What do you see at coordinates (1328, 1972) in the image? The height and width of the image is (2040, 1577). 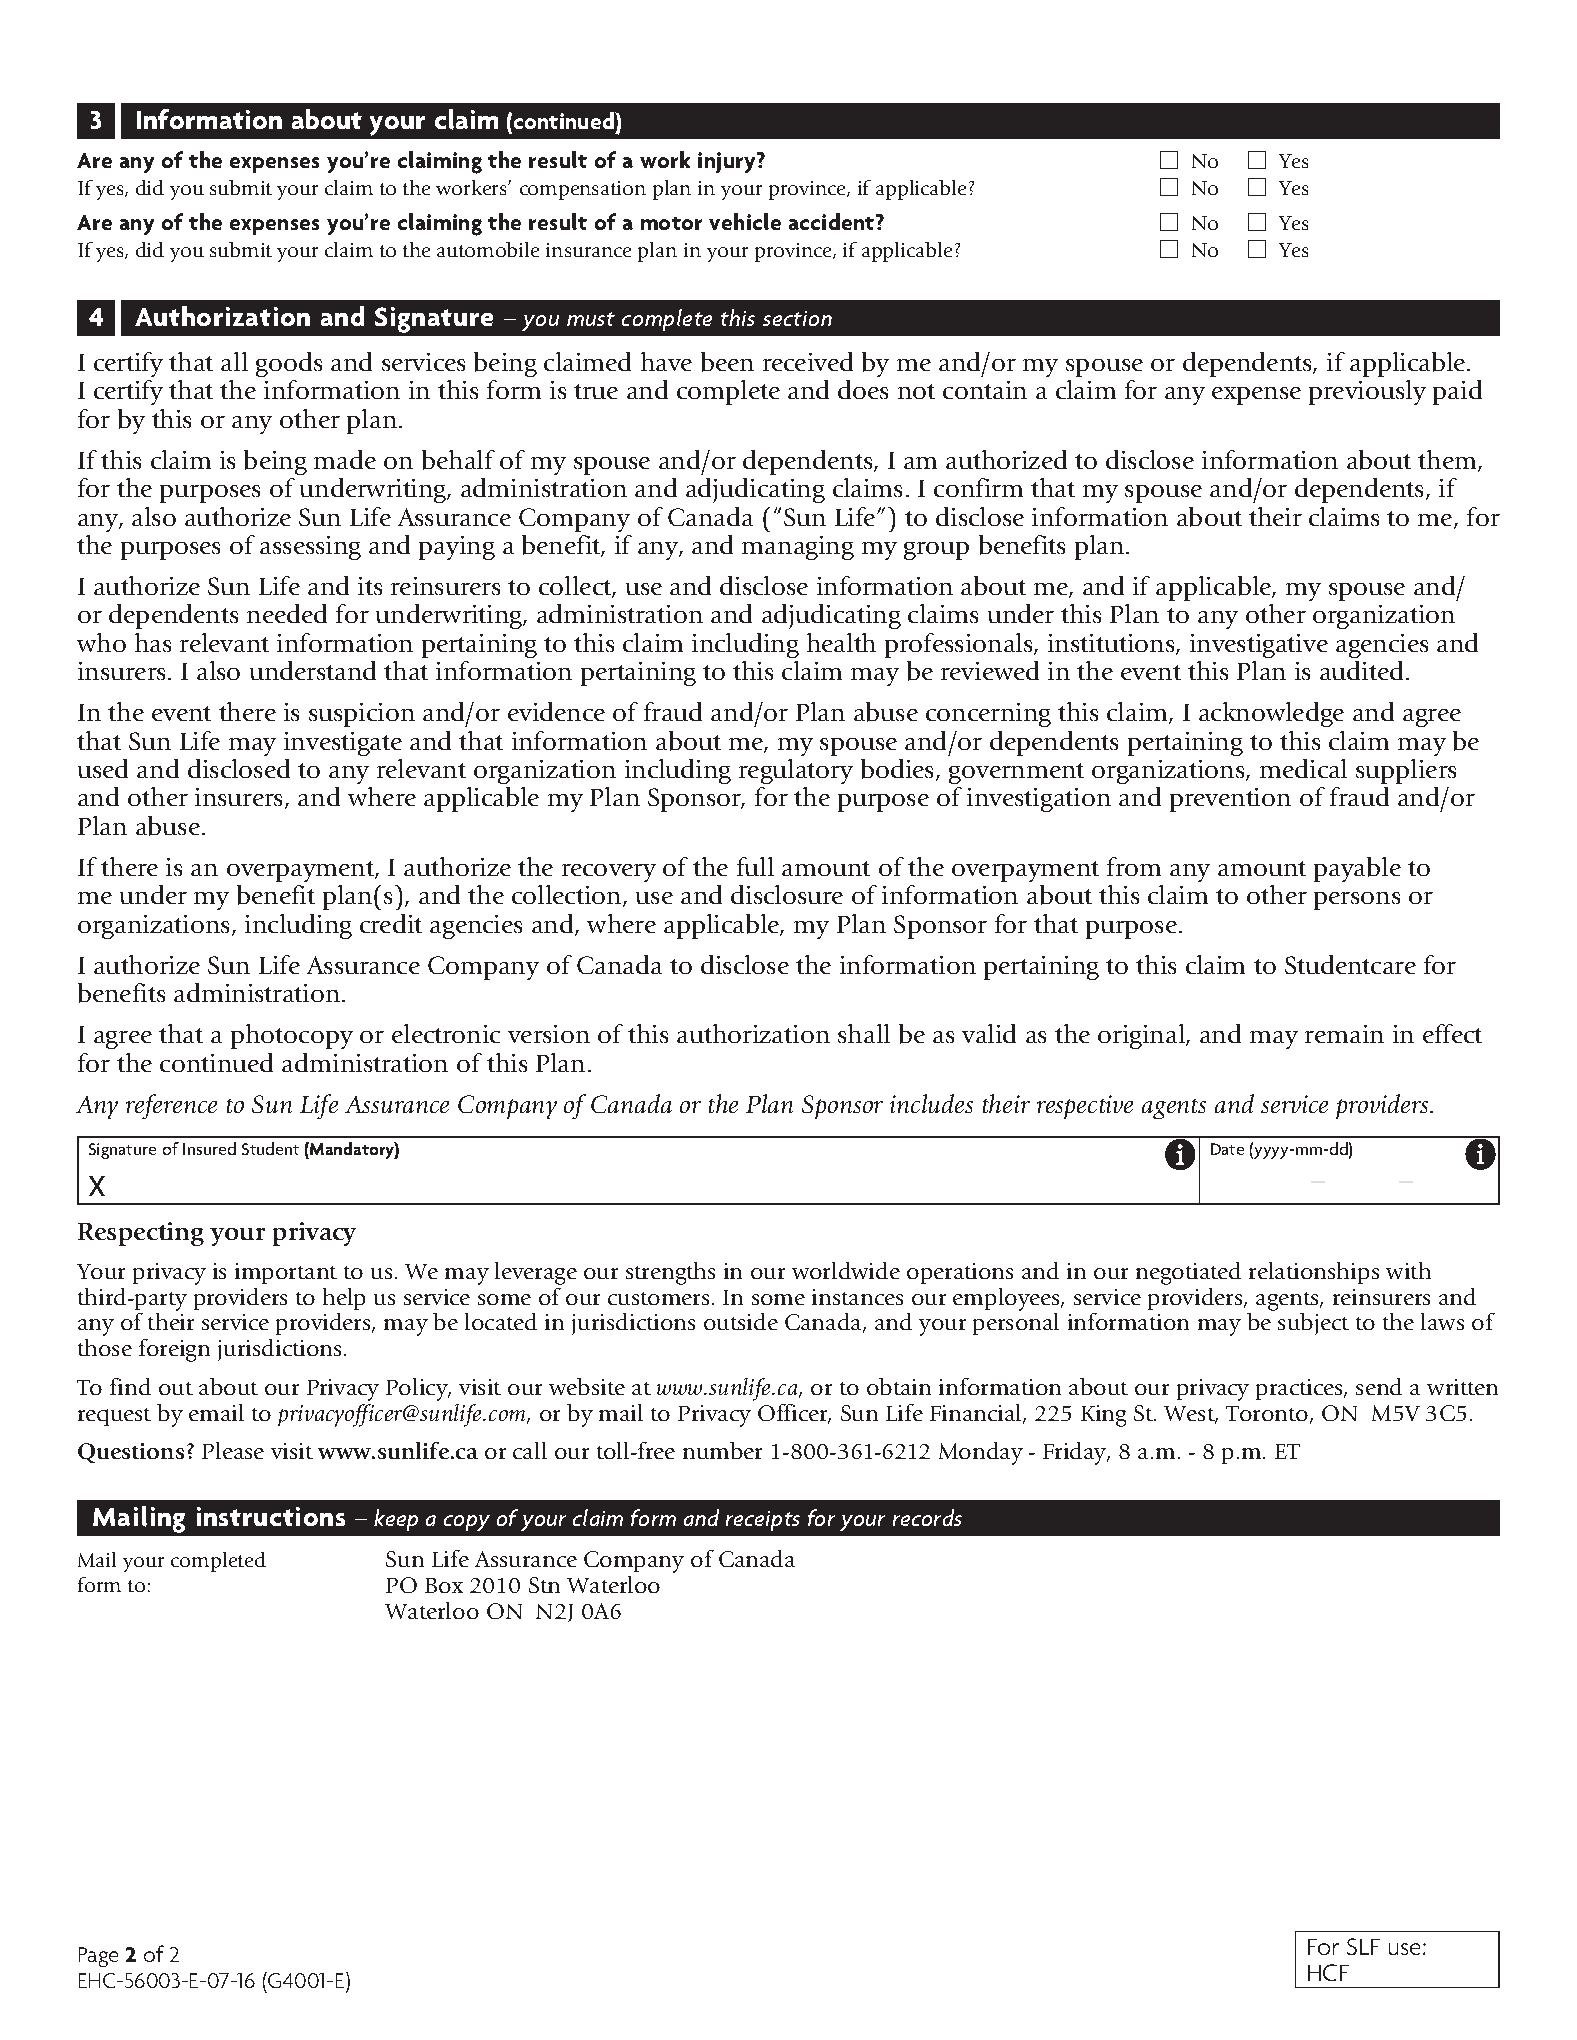 I see `HCF` at bounding box center [1328, 1972].
